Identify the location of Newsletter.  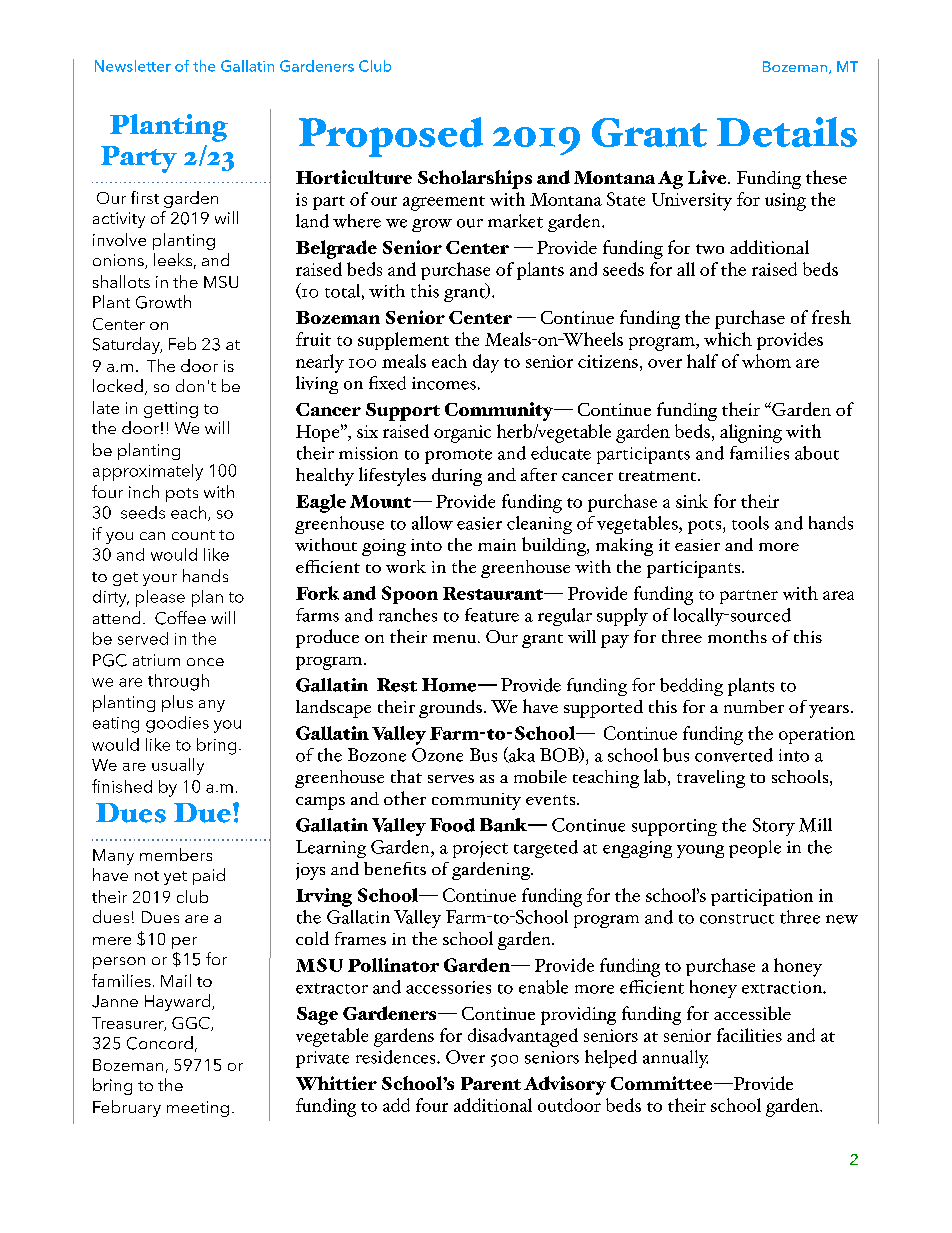
(133, 66).
